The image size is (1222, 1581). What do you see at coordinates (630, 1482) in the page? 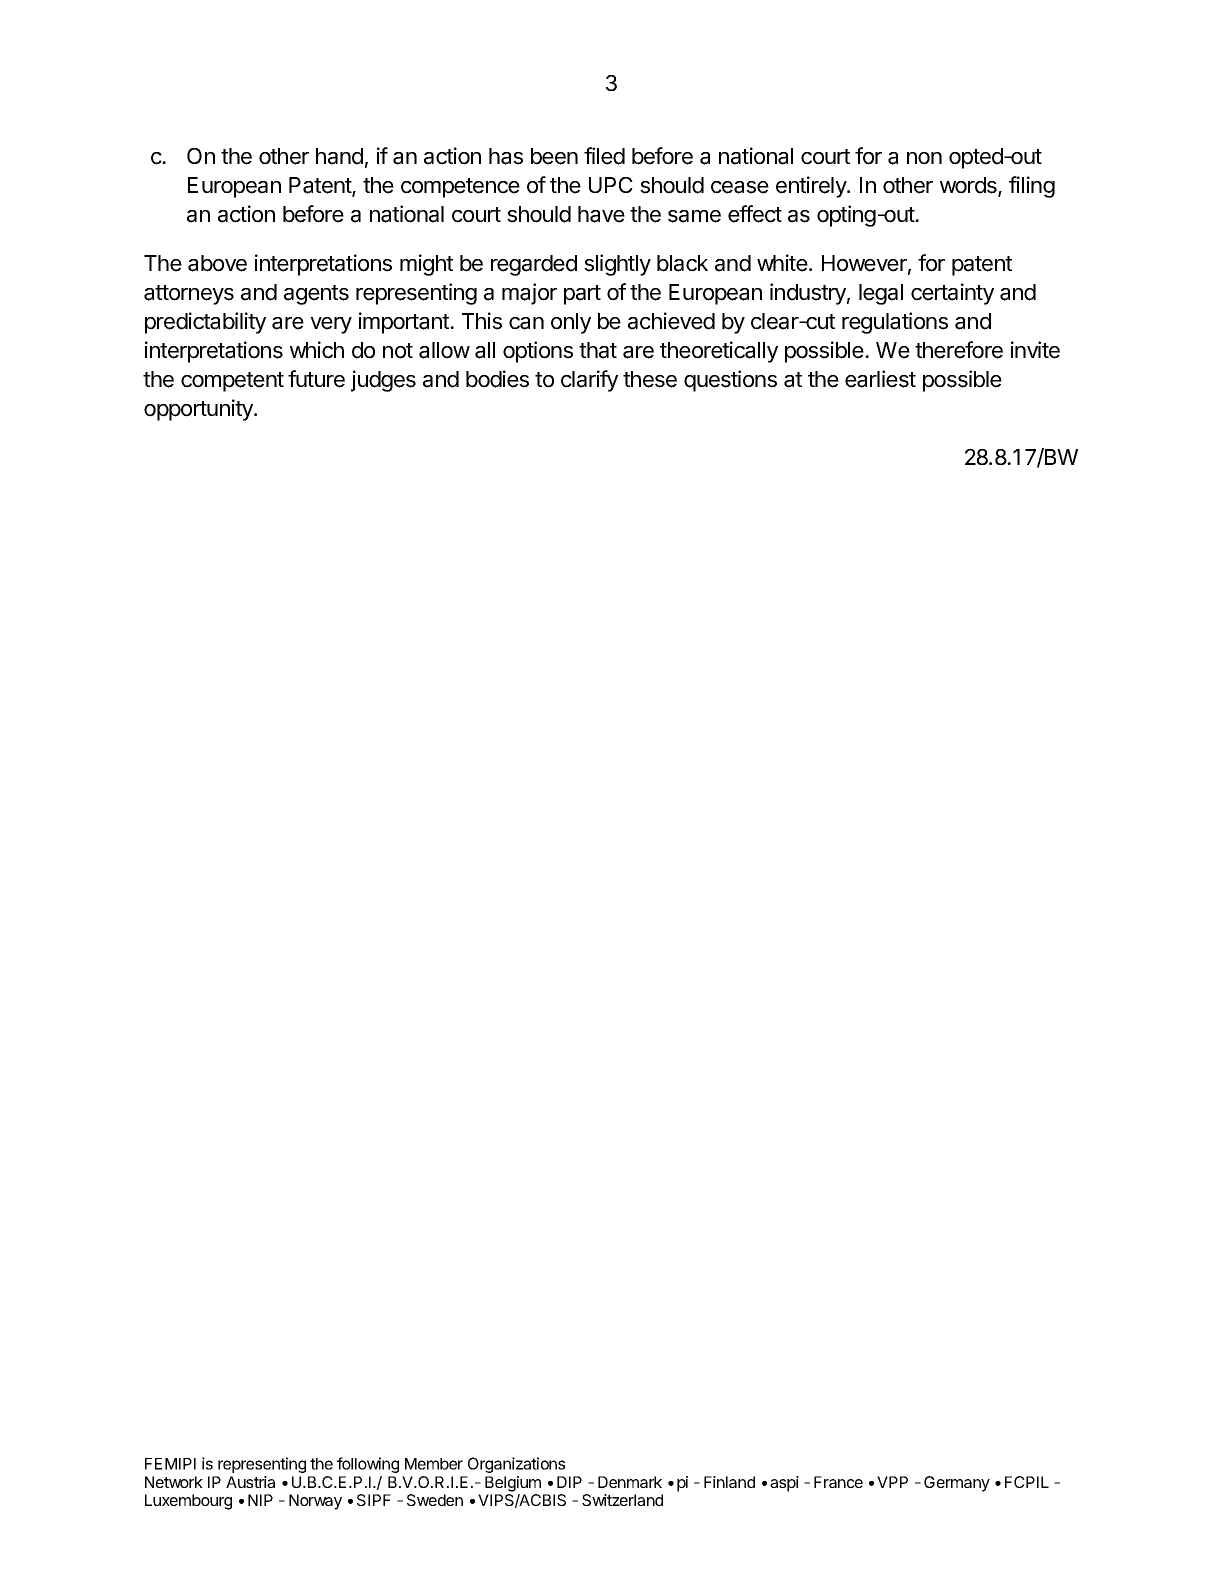
I see `Denmark` at bounding box center [630, 1482].
